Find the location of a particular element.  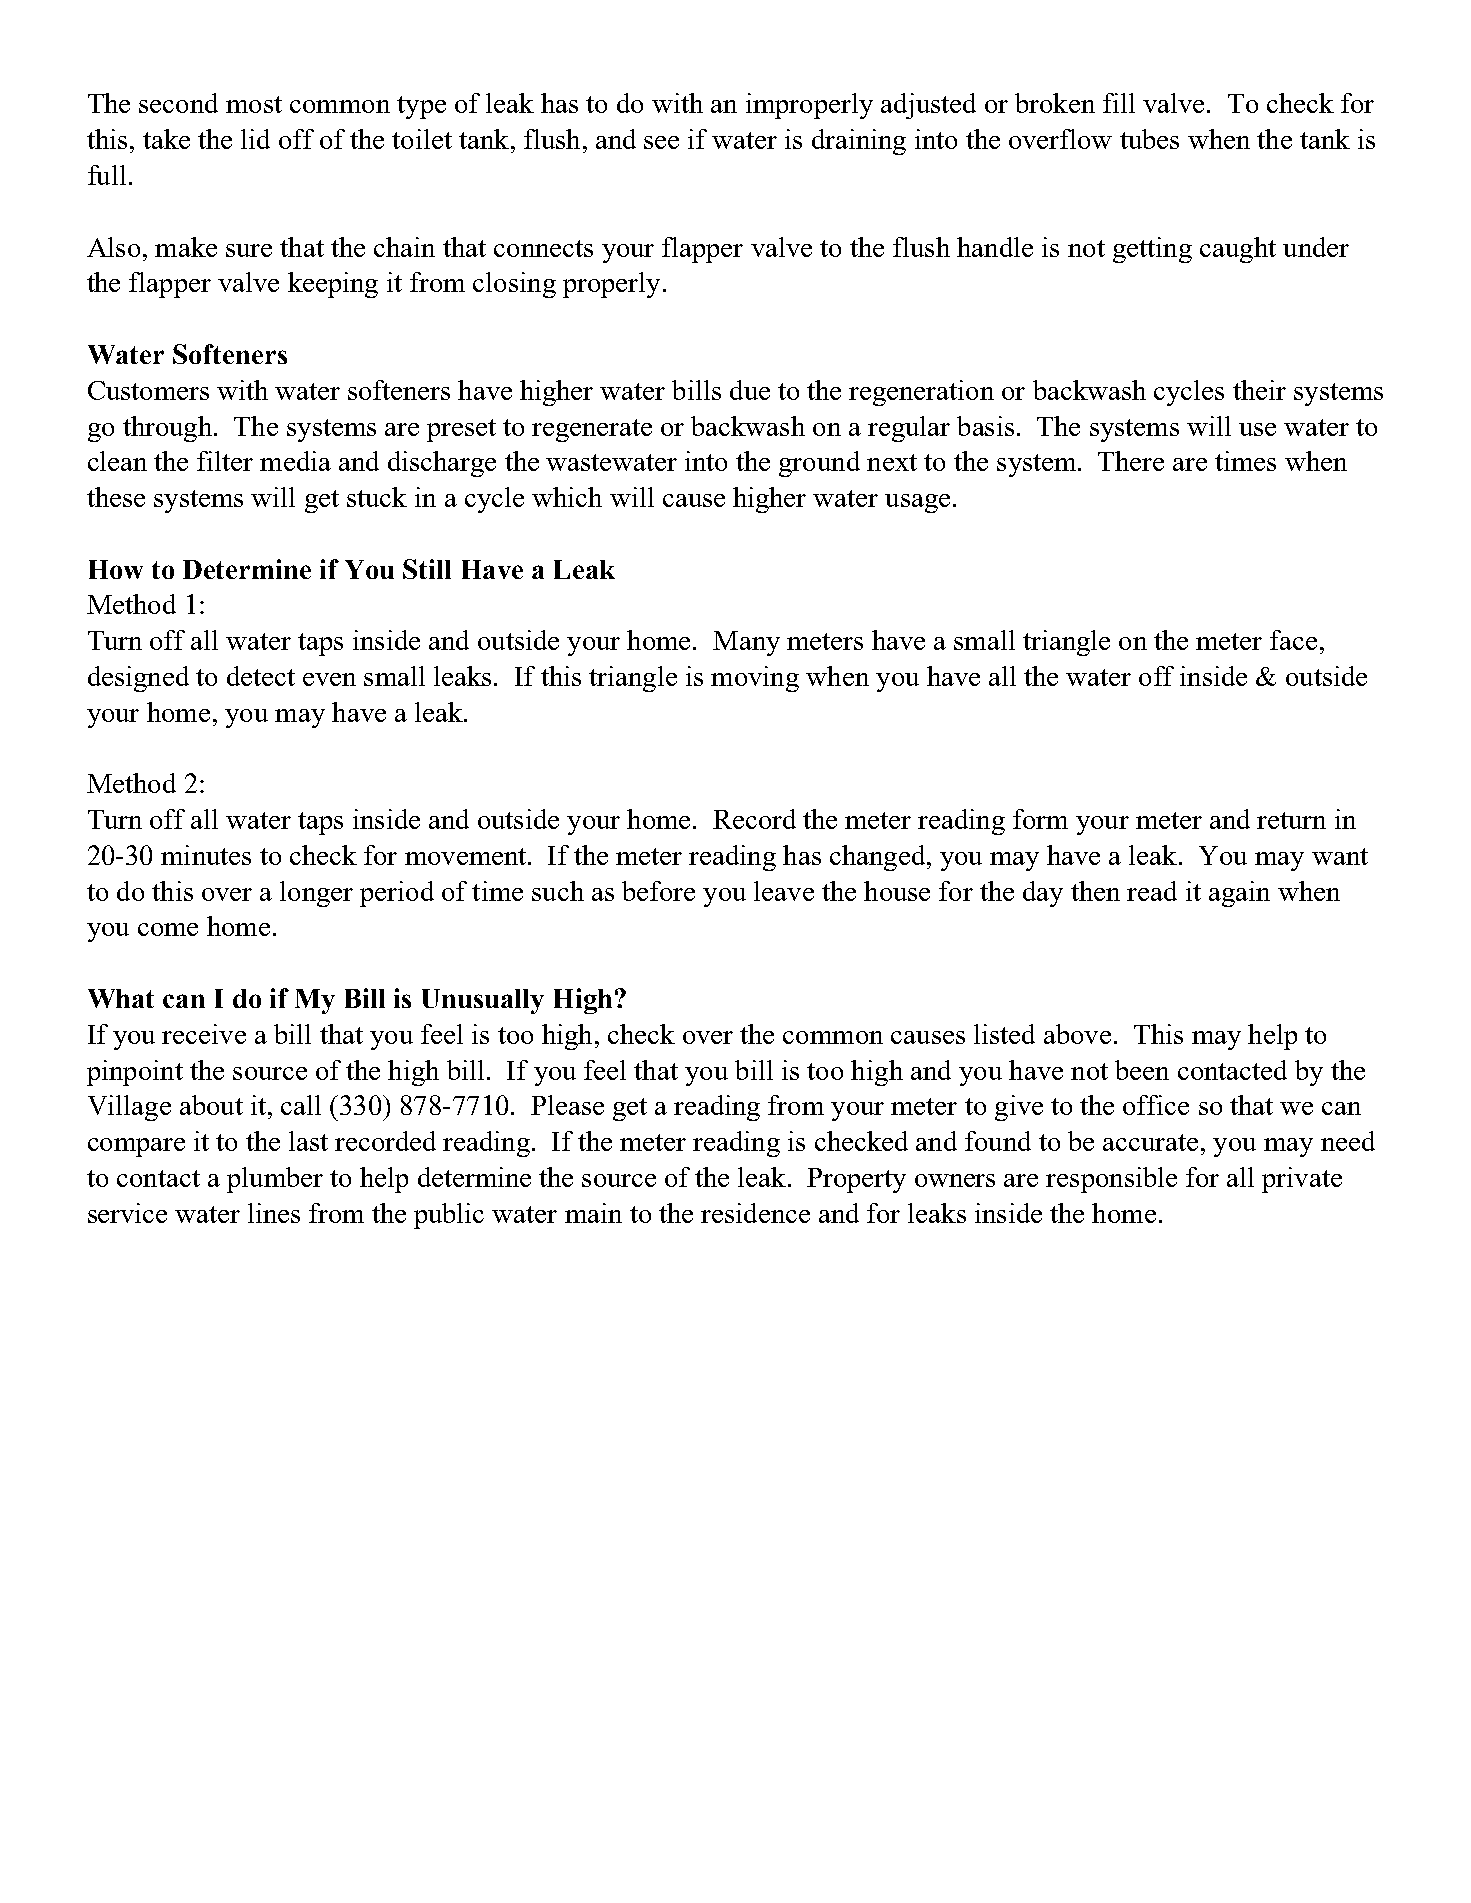

lid is located at coordinates (255, 139).
